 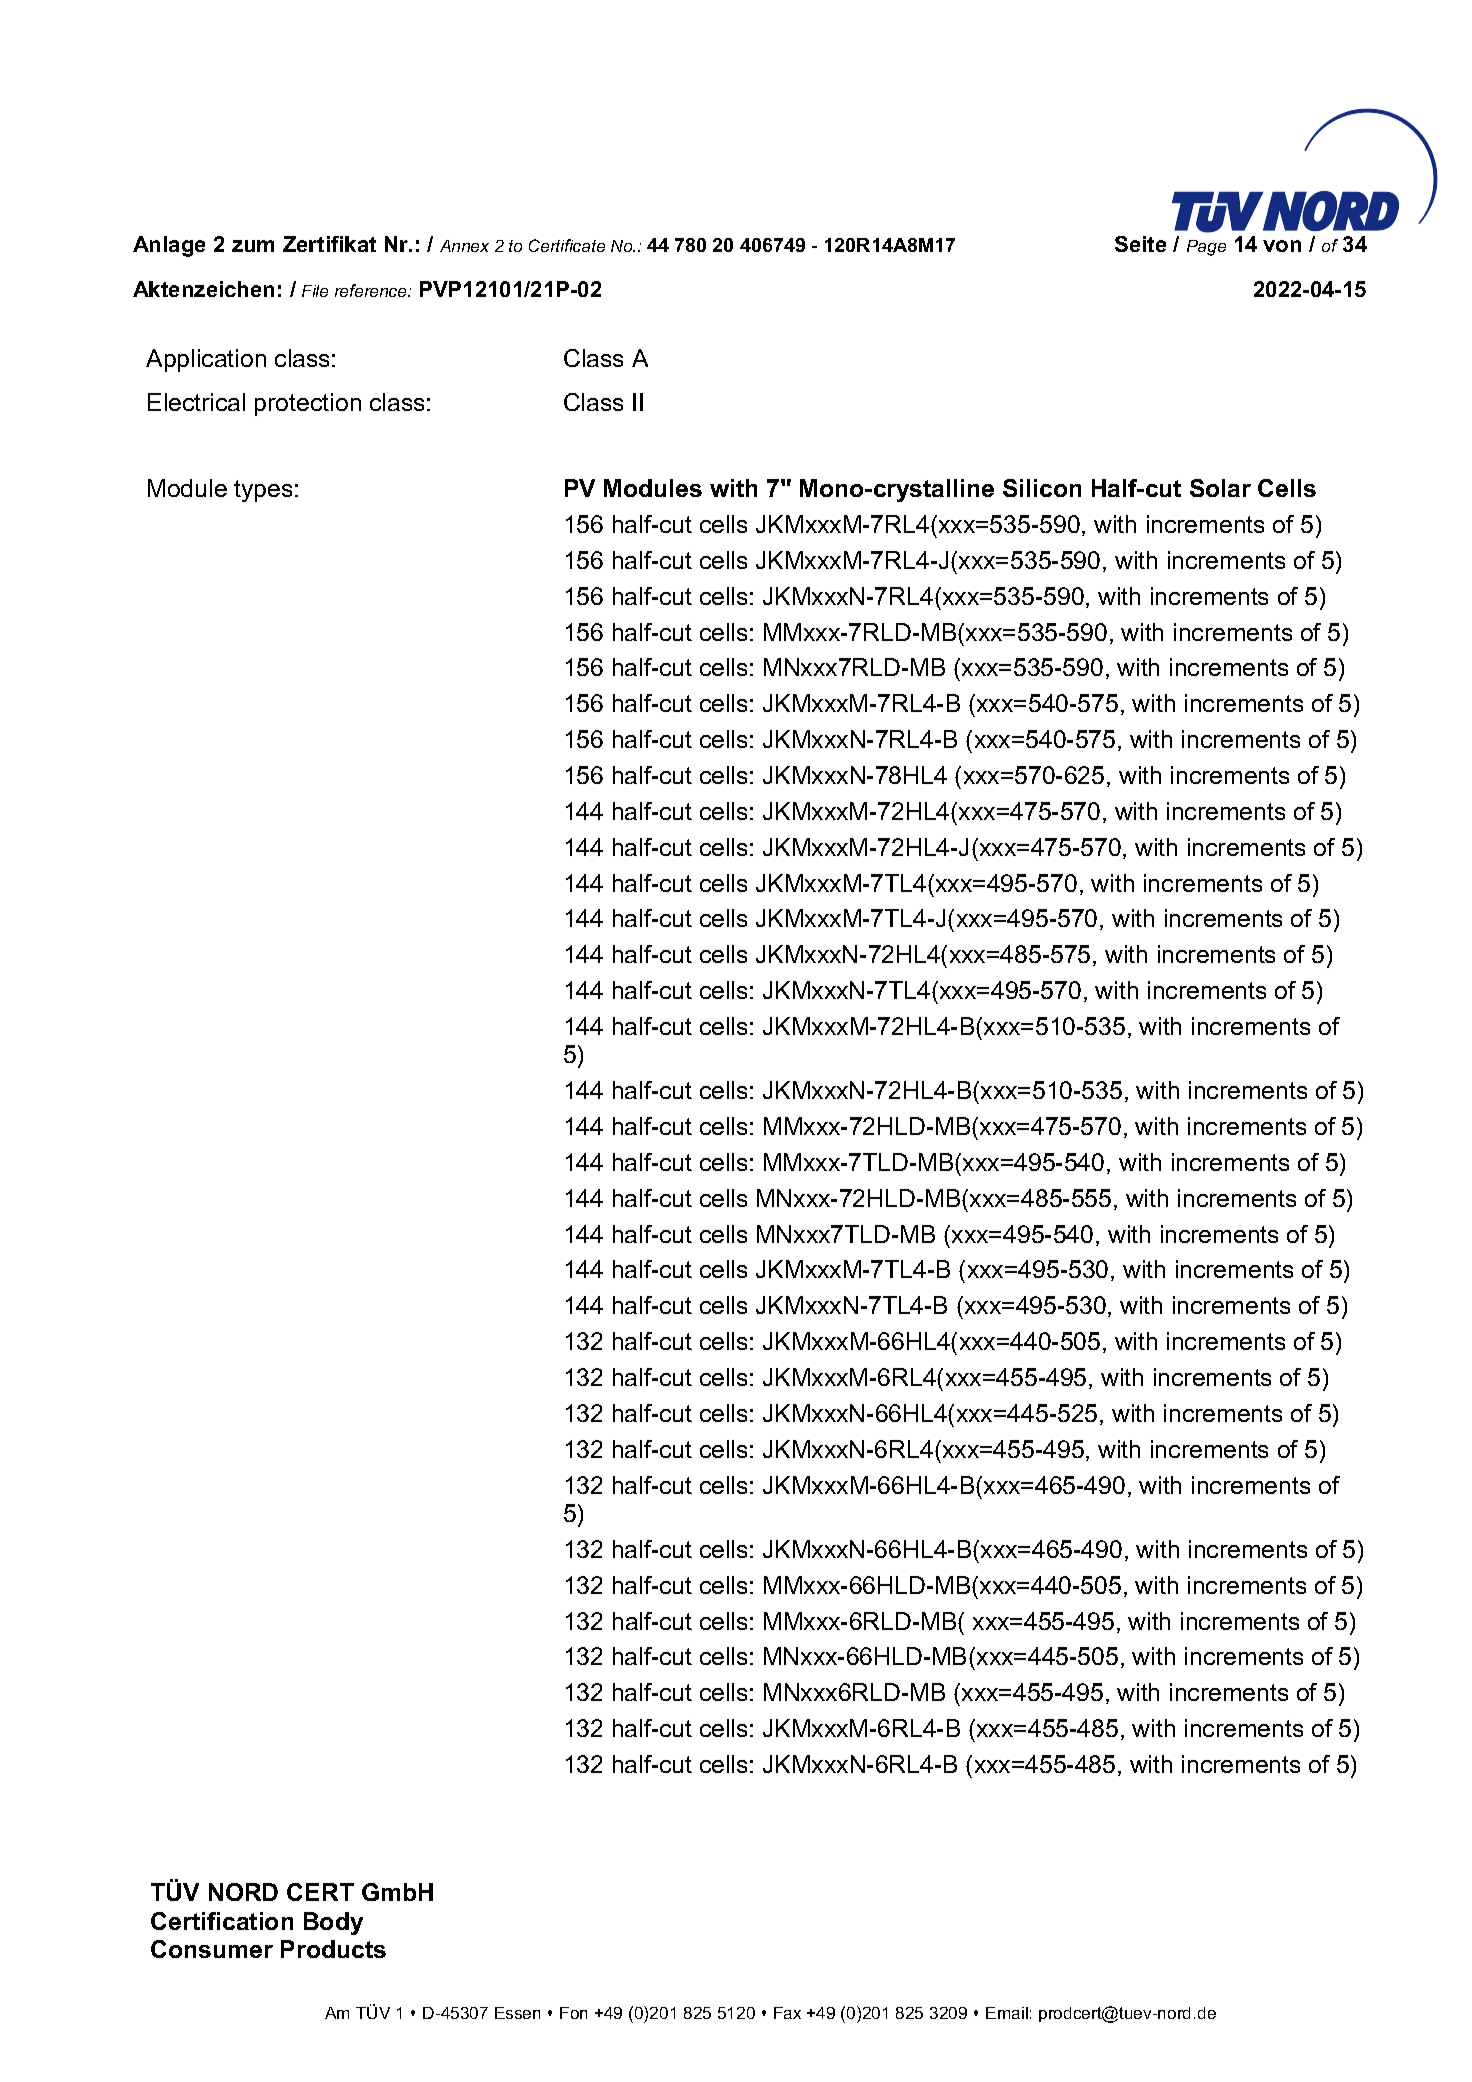 What do you see at coordinates (1220, 488) in the screenshot?
I see `Solar` at bounding box center [1220, 488].
